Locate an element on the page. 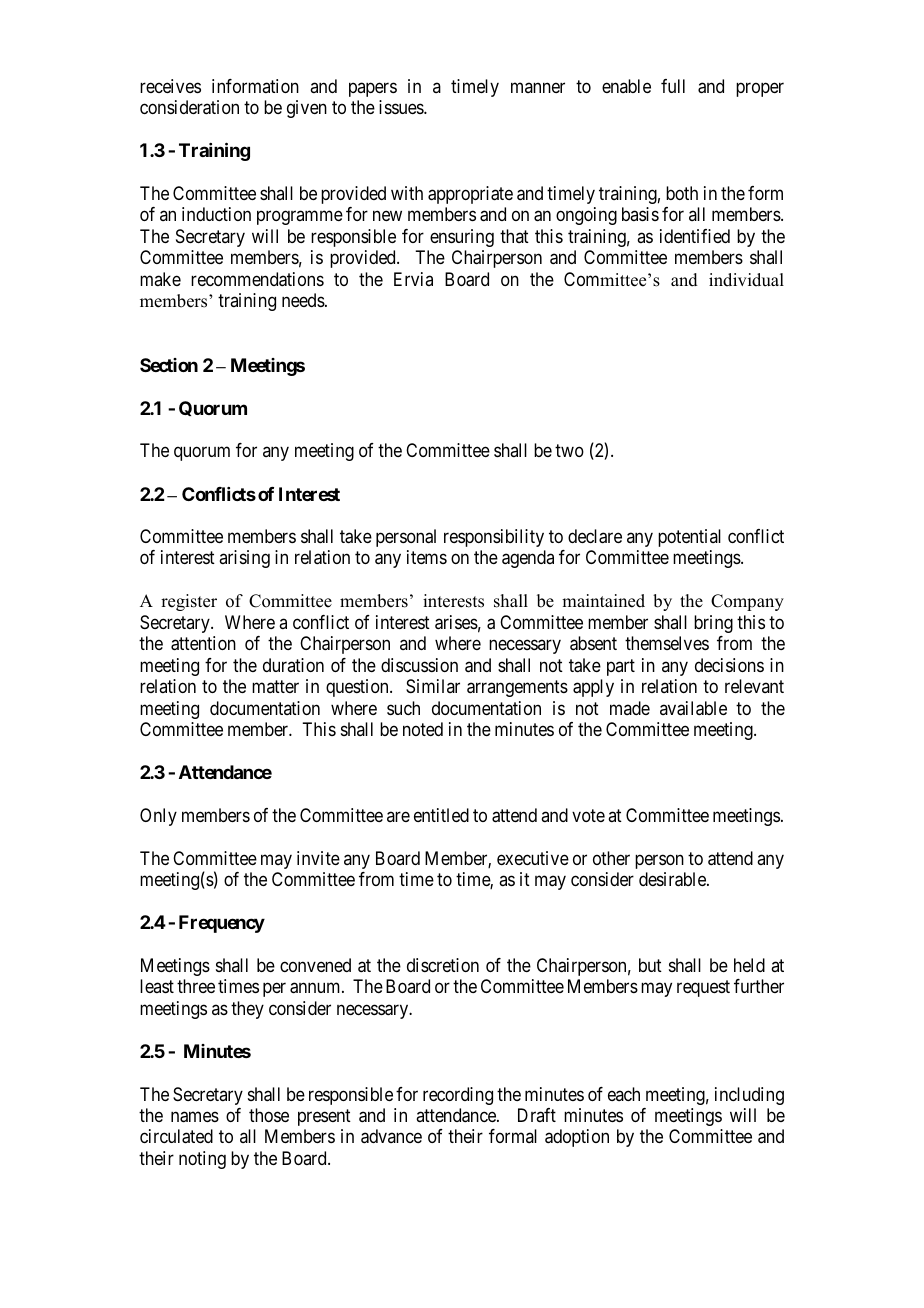  including is located at coordinates (749, 1096).
